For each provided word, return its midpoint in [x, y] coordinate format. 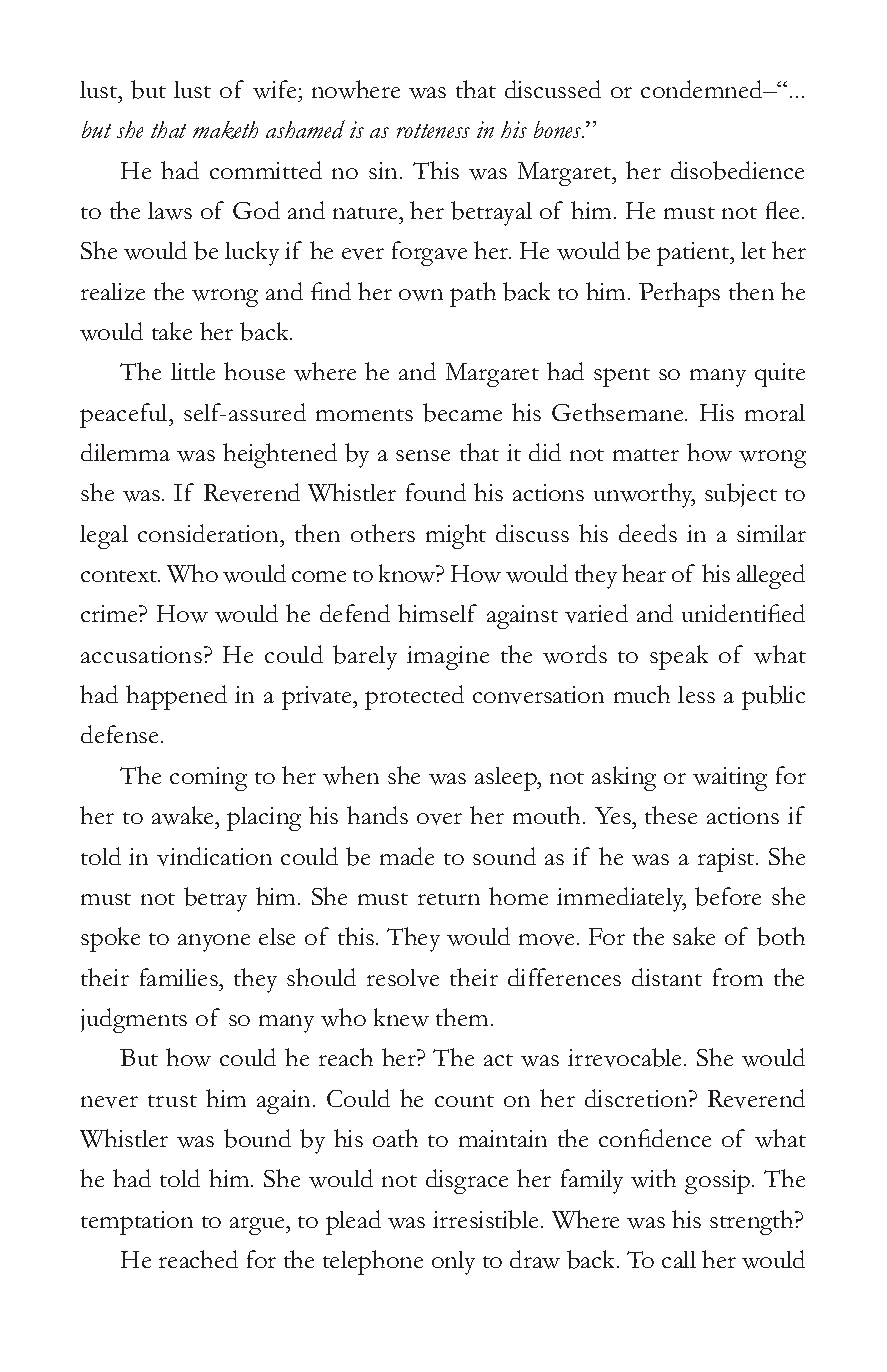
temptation [137, 1223]
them [462, 1017]
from [738, 977]
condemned [703, 89]
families [180, 977]
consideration [210, 533]
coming [208, 779]
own [421, 295]
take [172, 331]
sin [385, 170]
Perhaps [679, 294]
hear [644, 573]
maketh [225, 130]
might [456, 536]
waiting [730, 779]
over [439, 819]
